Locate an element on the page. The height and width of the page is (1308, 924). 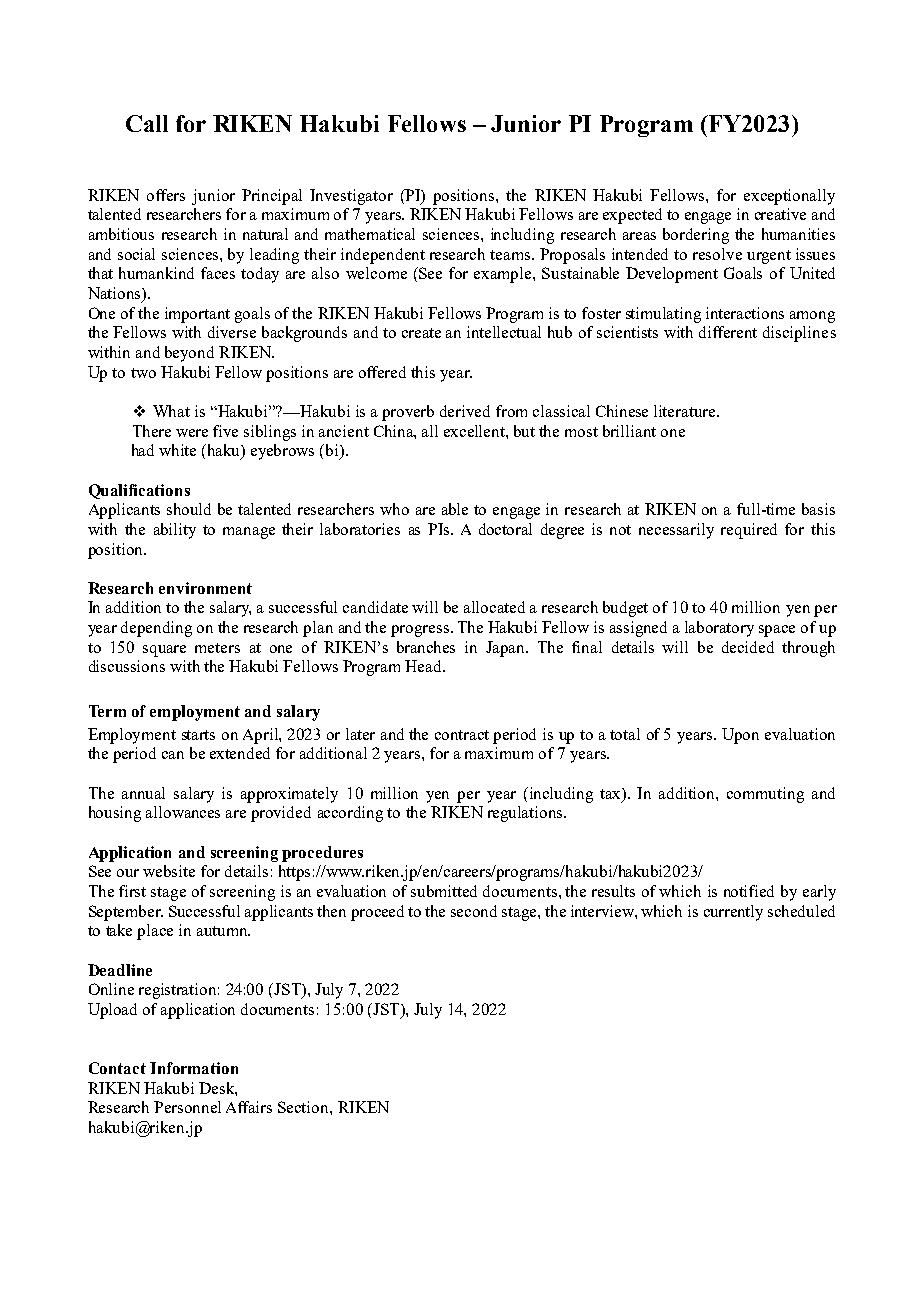
notified is located at coordinates (749, 891).
